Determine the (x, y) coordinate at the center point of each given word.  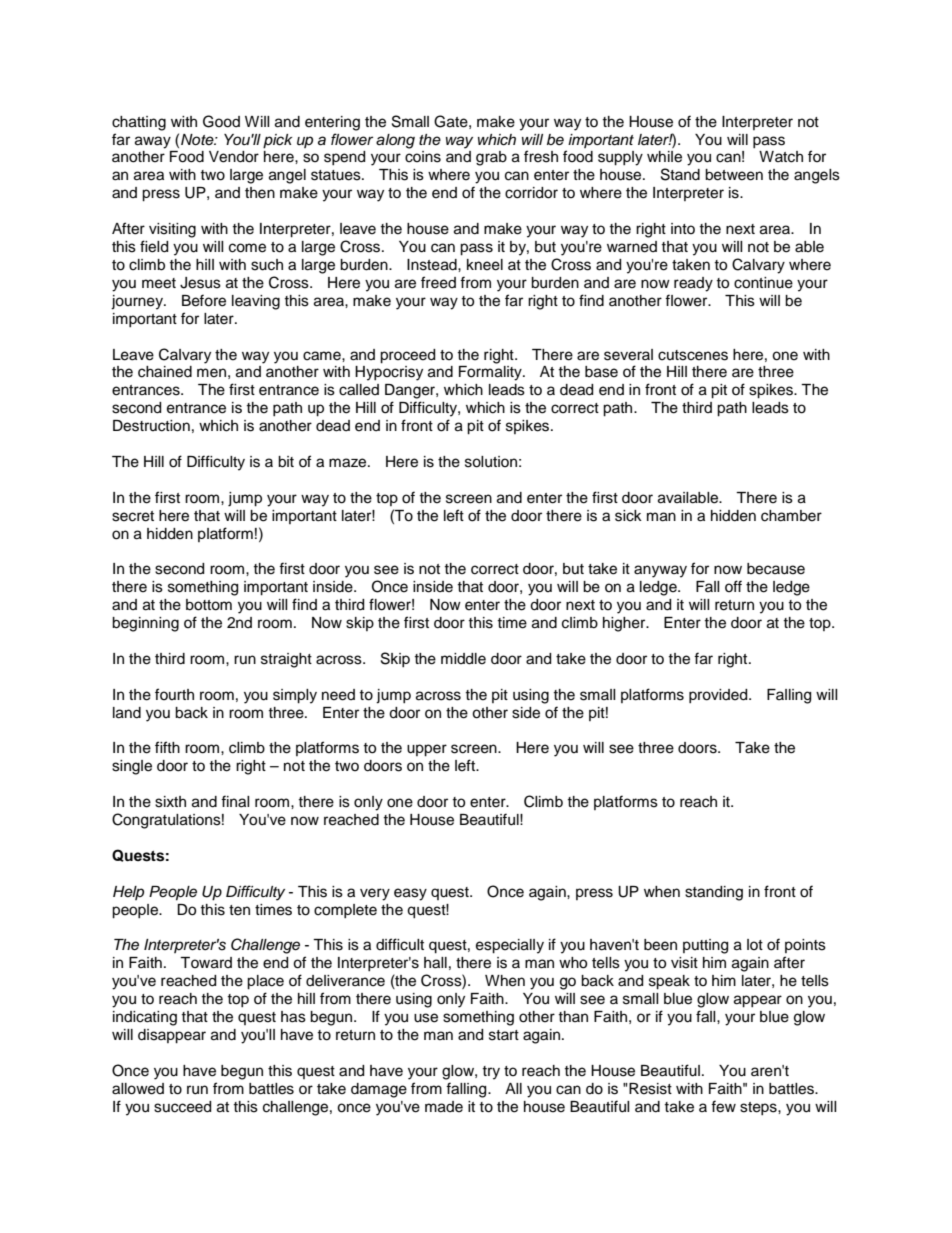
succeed (182, 1107)
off (733, 586)
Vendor (234, 157)
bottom (209, 605)
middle (463, 659)
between (734, 175)
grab (491, 158)
